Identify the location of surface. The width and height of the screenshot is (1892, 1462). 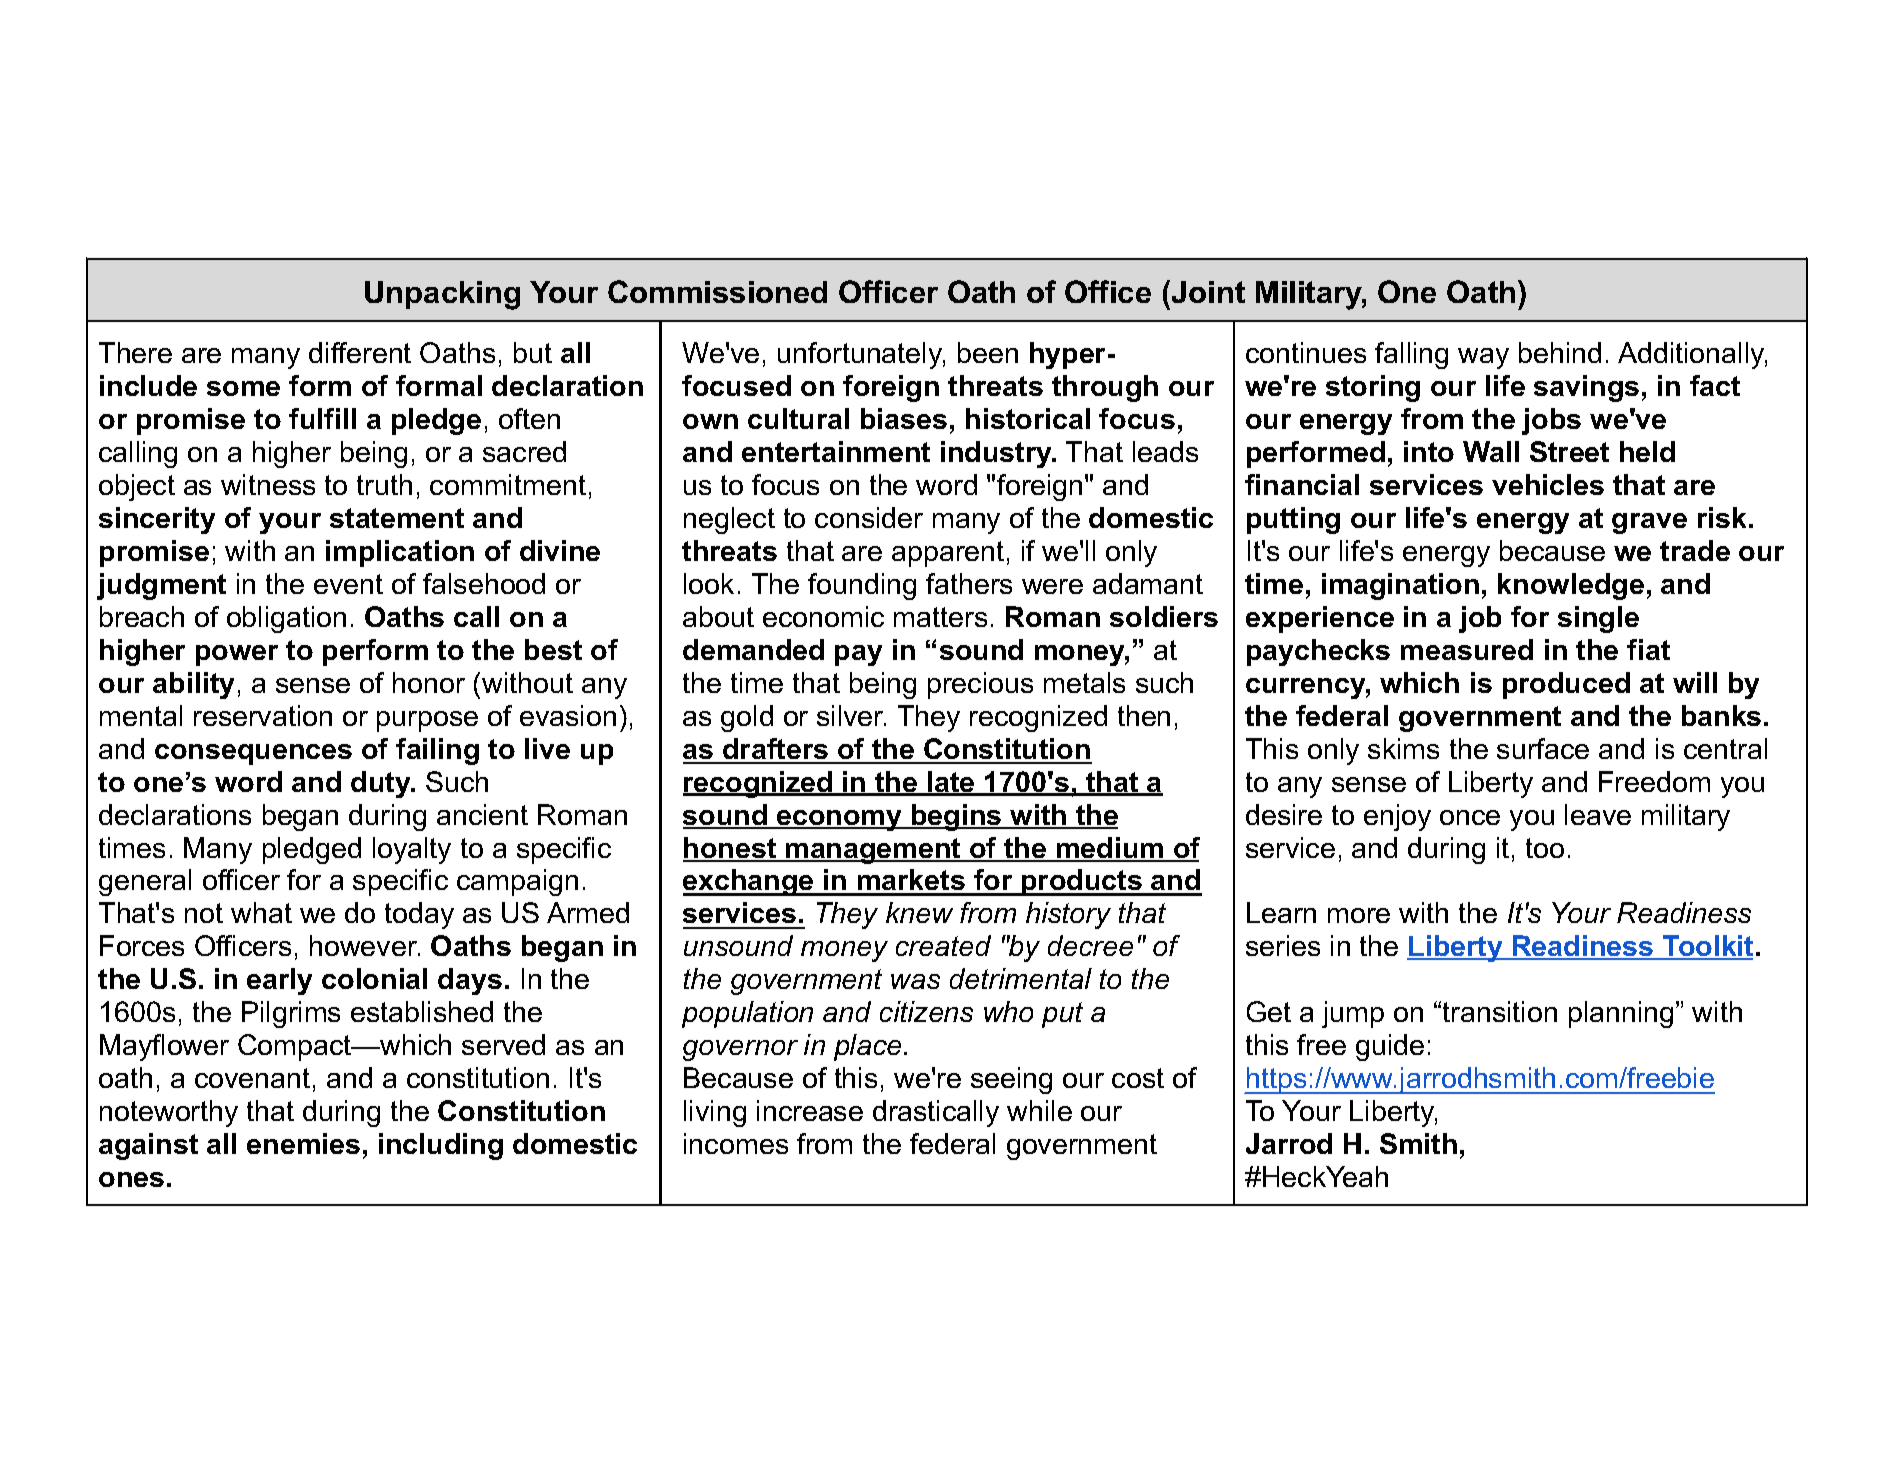
(1543, 748).
